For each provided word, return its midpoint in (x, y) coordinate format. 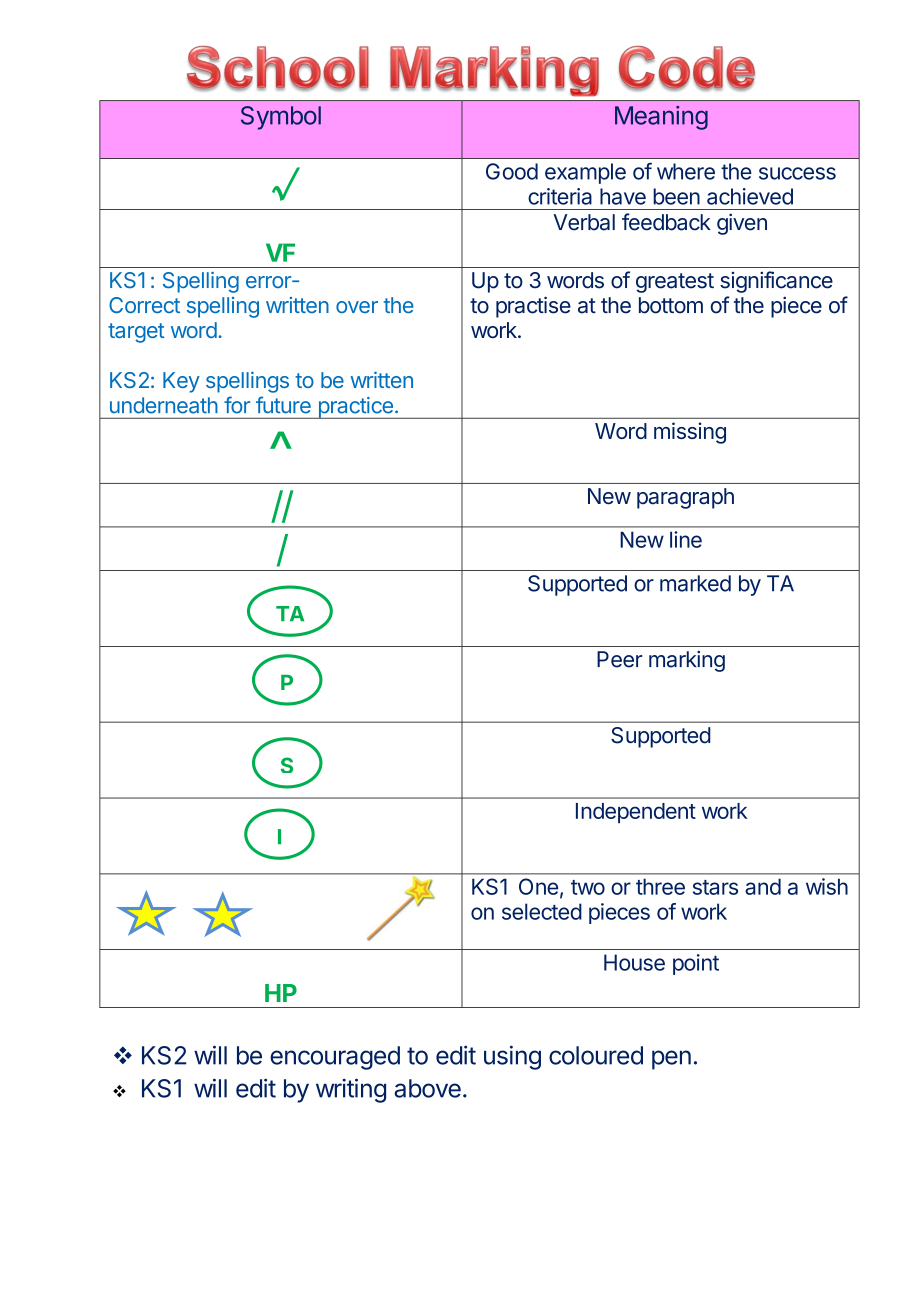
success (797, 173)
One (538, 886)
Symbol (281, 118)
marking (687, 661)
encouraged (335, 1058)
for (237, 405)
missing (690, 433)
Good (512, 171)
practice (355, 408)
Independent (636, 813)
